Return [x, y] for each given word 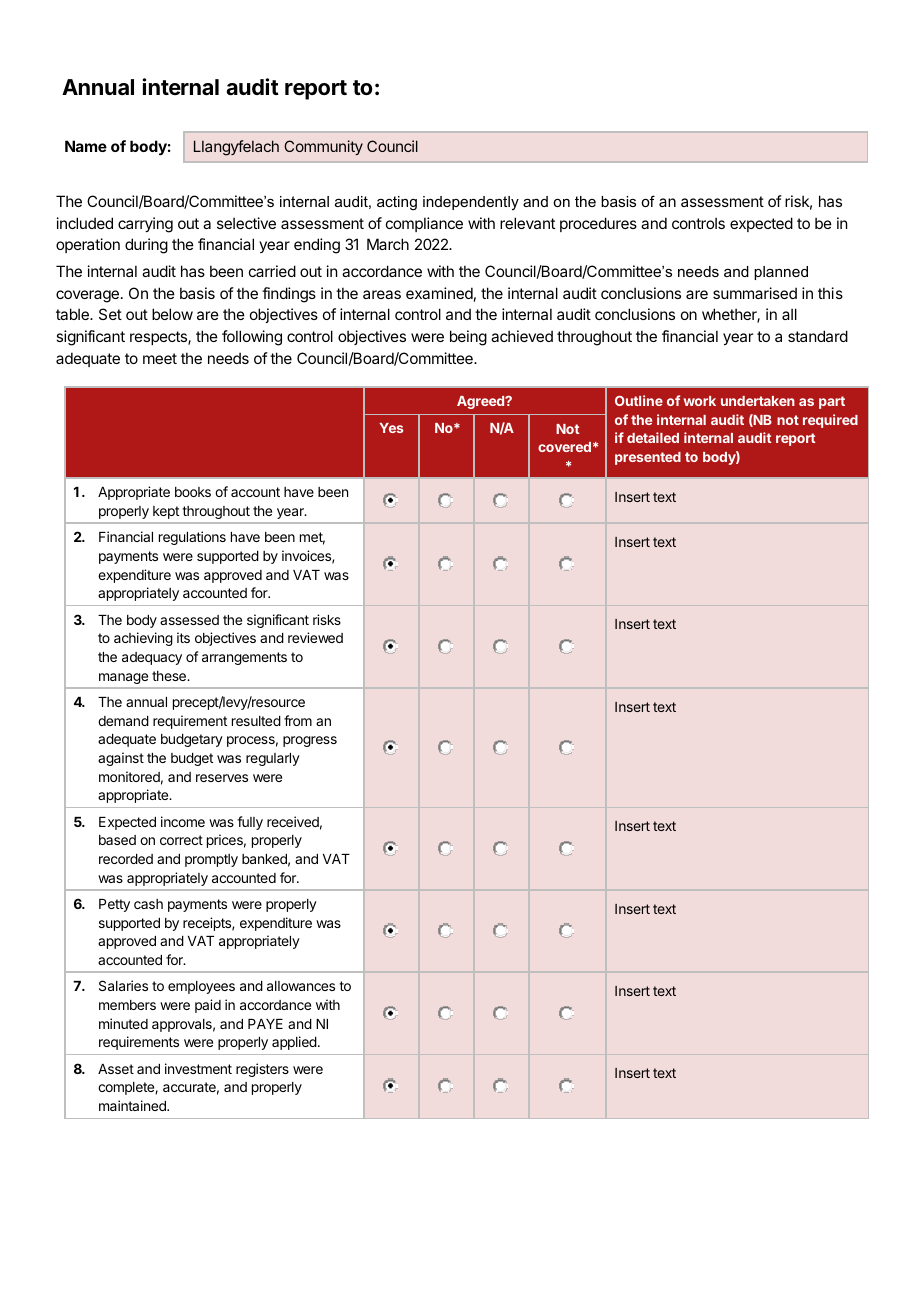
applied [294, 1043]
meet [160, 358]
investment [198, 1068]
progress [310, 741]
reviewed [315, 637]
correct [181, 840]
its [183, 637]
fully [250, 823]
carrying [145, 225]
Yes [391, 428]
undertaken [758, 401]
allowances [301, 986]
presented [648, 458]
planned [781, 273]
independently [471, 203]
